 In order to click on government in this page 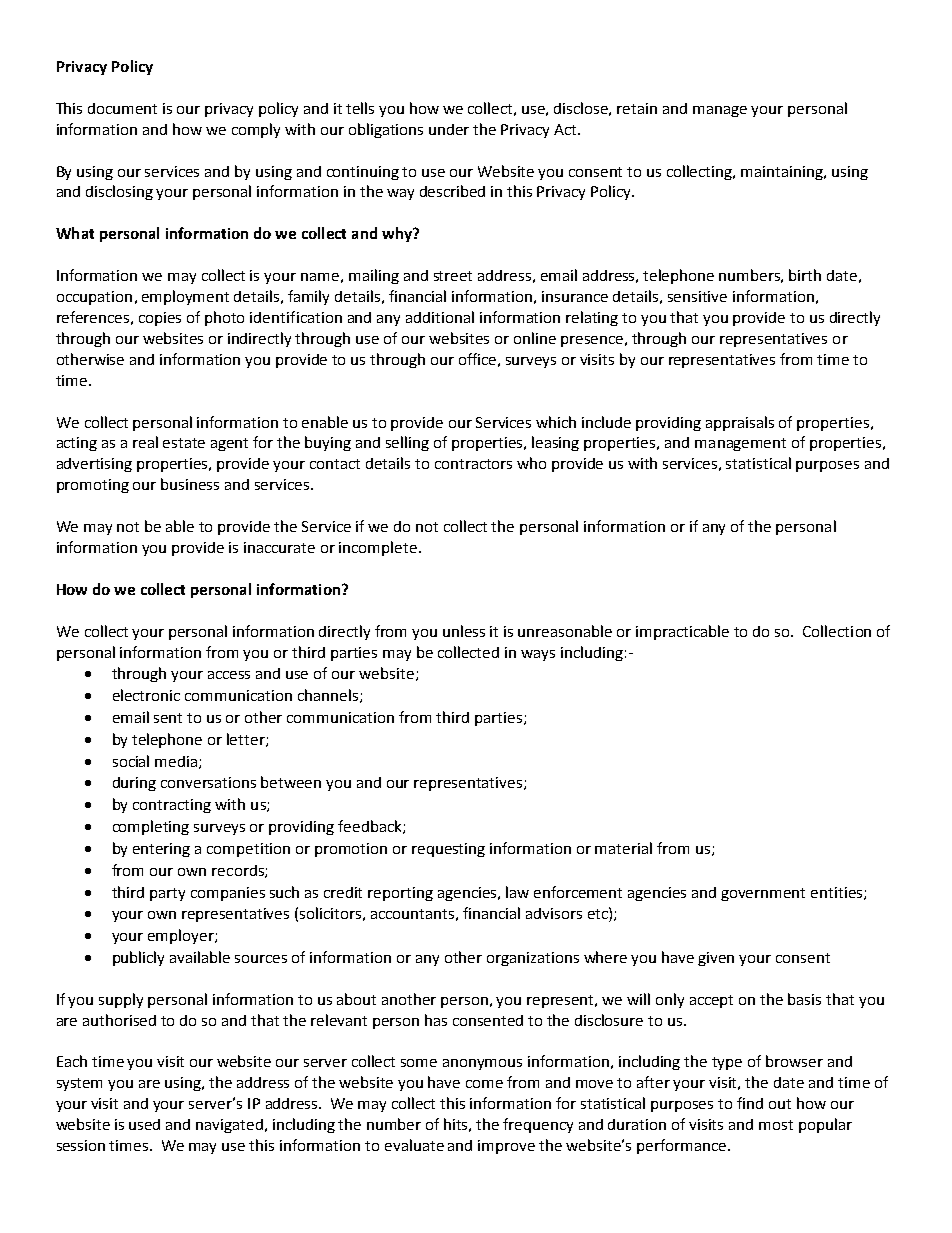, I will do `click(763, 894)`.
